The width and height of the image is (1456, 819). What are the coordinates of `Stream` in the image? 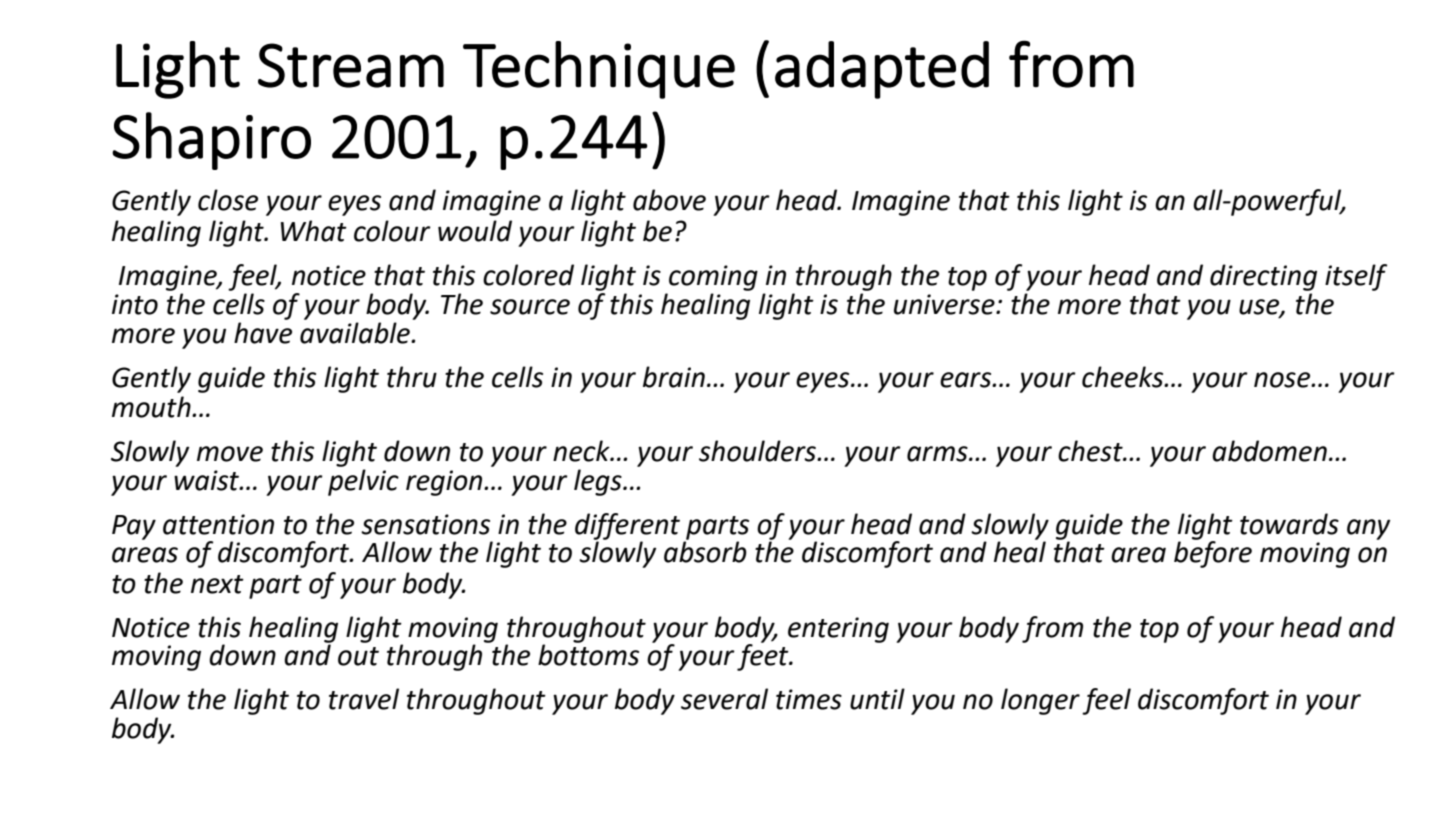 It's located at (351, 65).
